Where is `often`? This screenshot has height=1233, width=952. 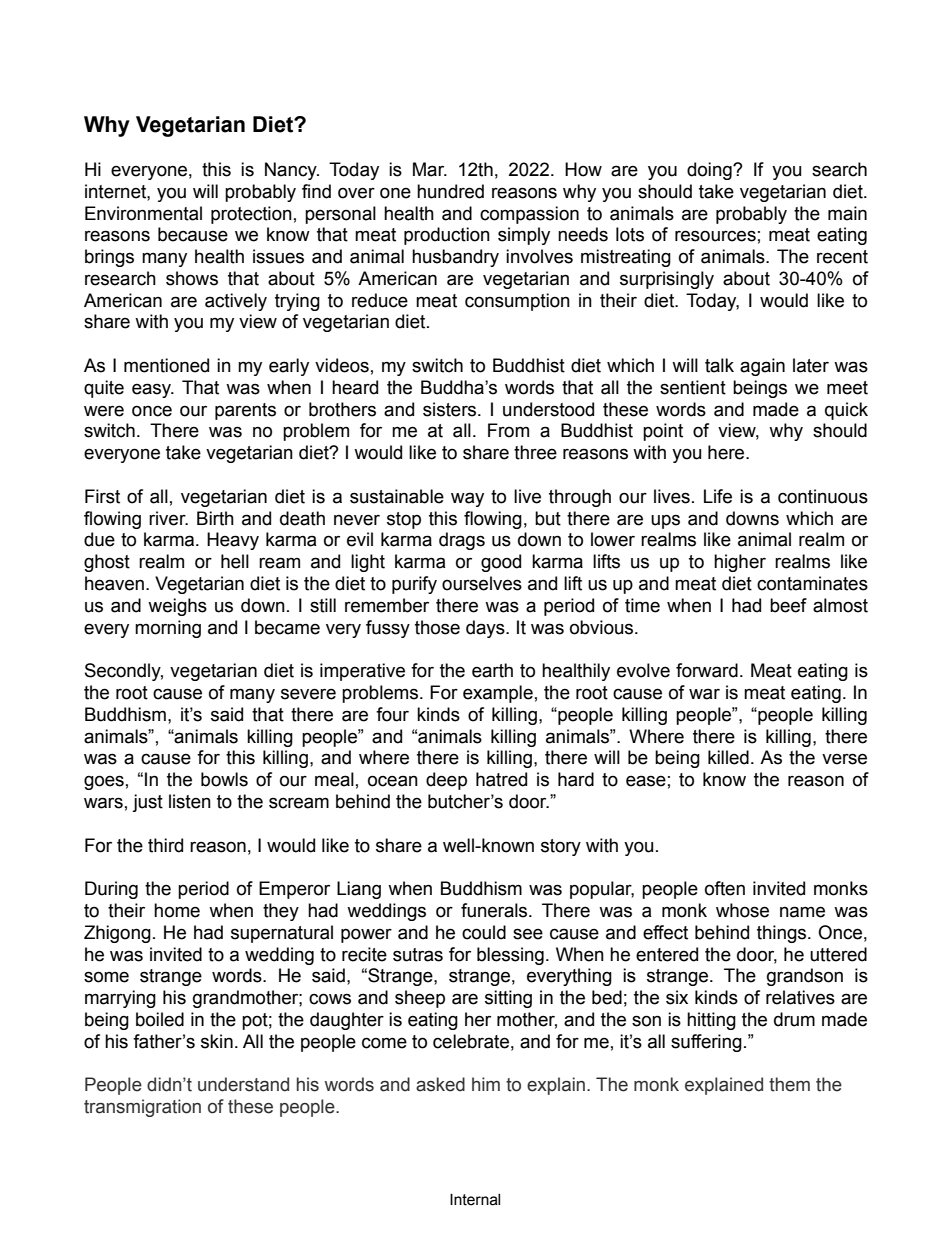 often is located at coordinates (725, 888).
